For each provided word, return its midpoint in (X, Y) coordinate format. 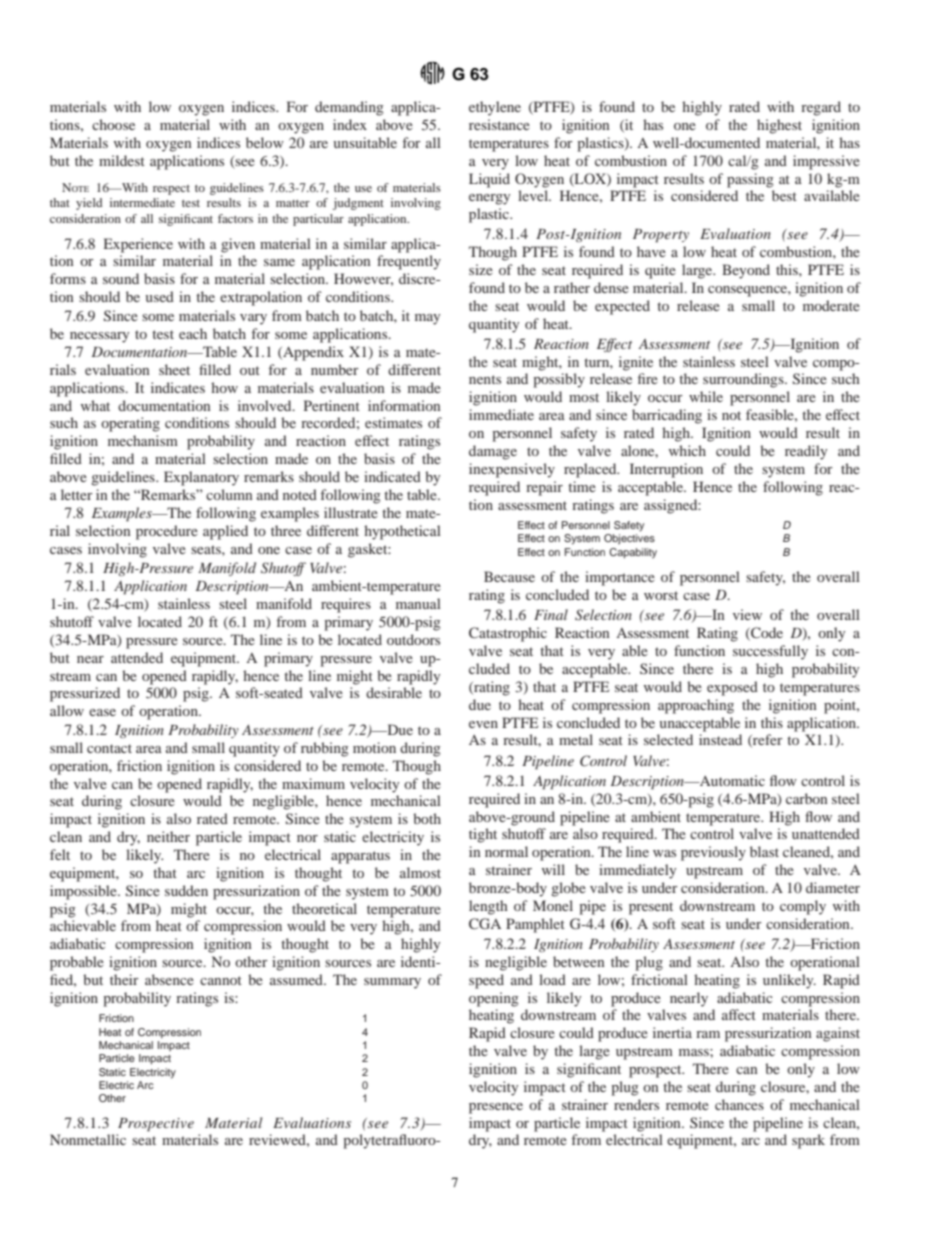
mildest (122, 160)
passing (750, 180)
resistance (499, 124)
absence (169, 979)
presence (496, 1108)
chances (739, 1104)
